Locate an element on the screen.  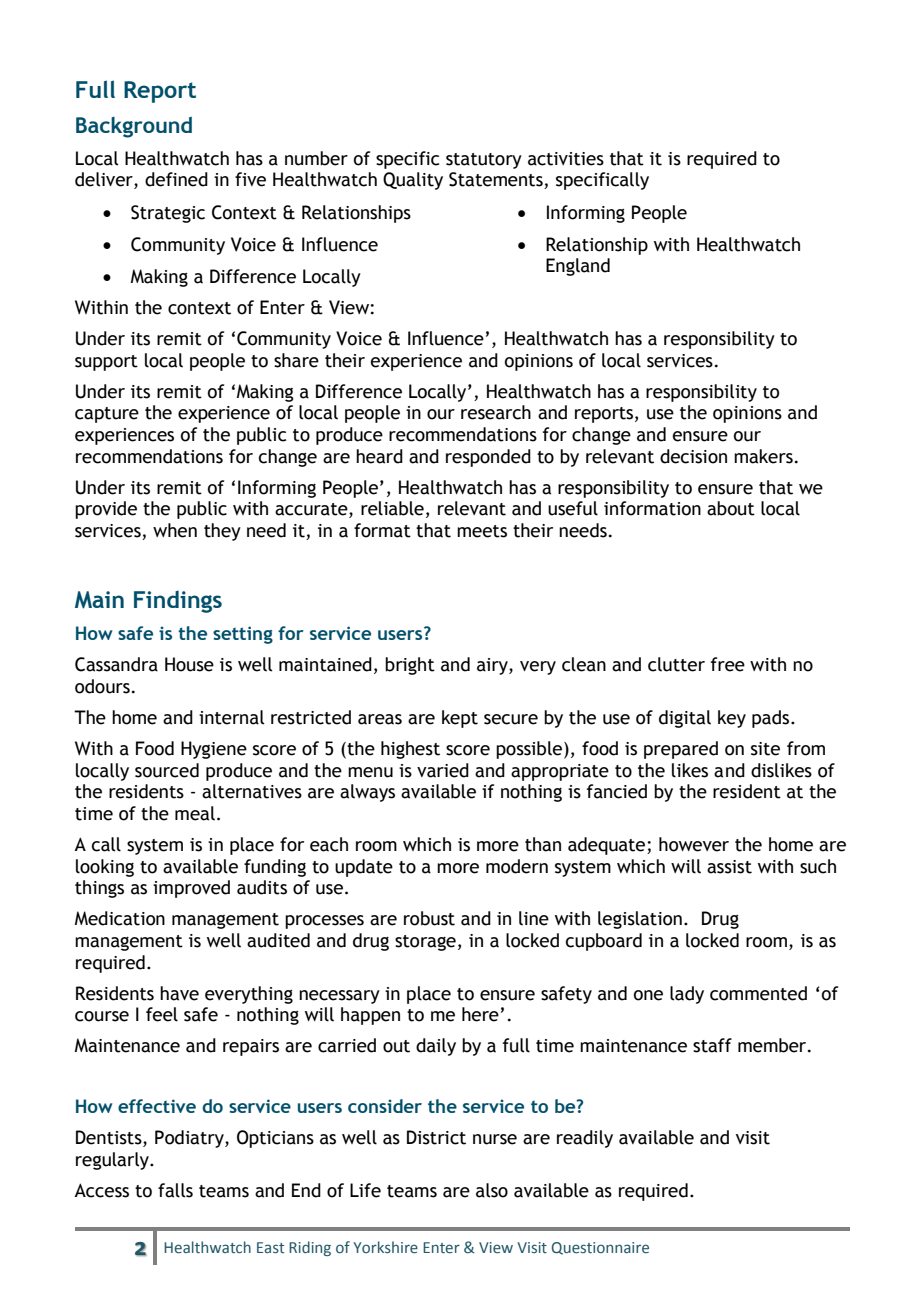
statutory is located at coordinates (484, 161).
